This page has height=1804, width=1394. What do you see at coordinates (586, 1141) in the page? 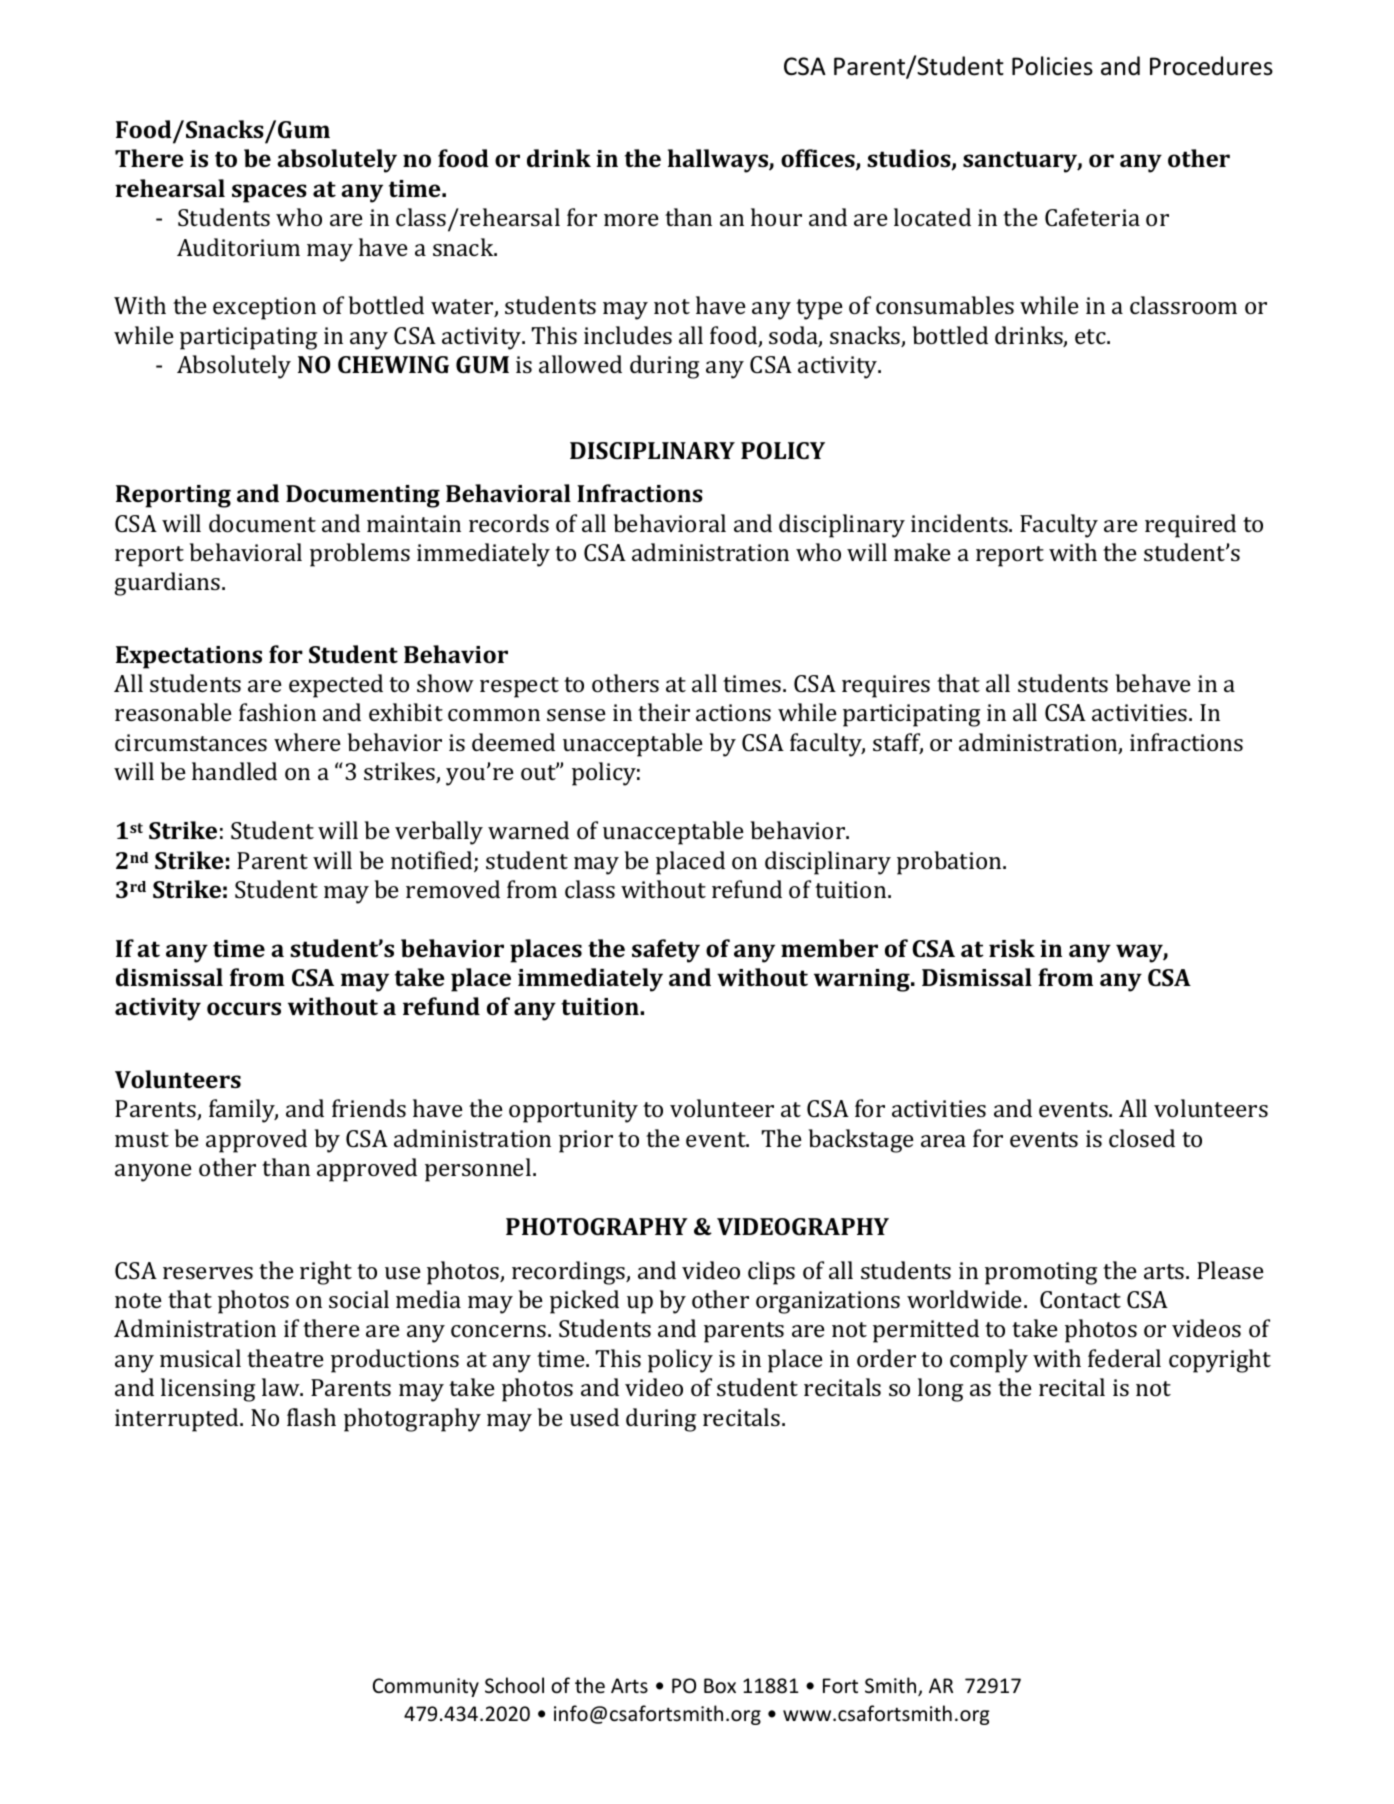
I see `prior` at bounding box center [586, 1141].
